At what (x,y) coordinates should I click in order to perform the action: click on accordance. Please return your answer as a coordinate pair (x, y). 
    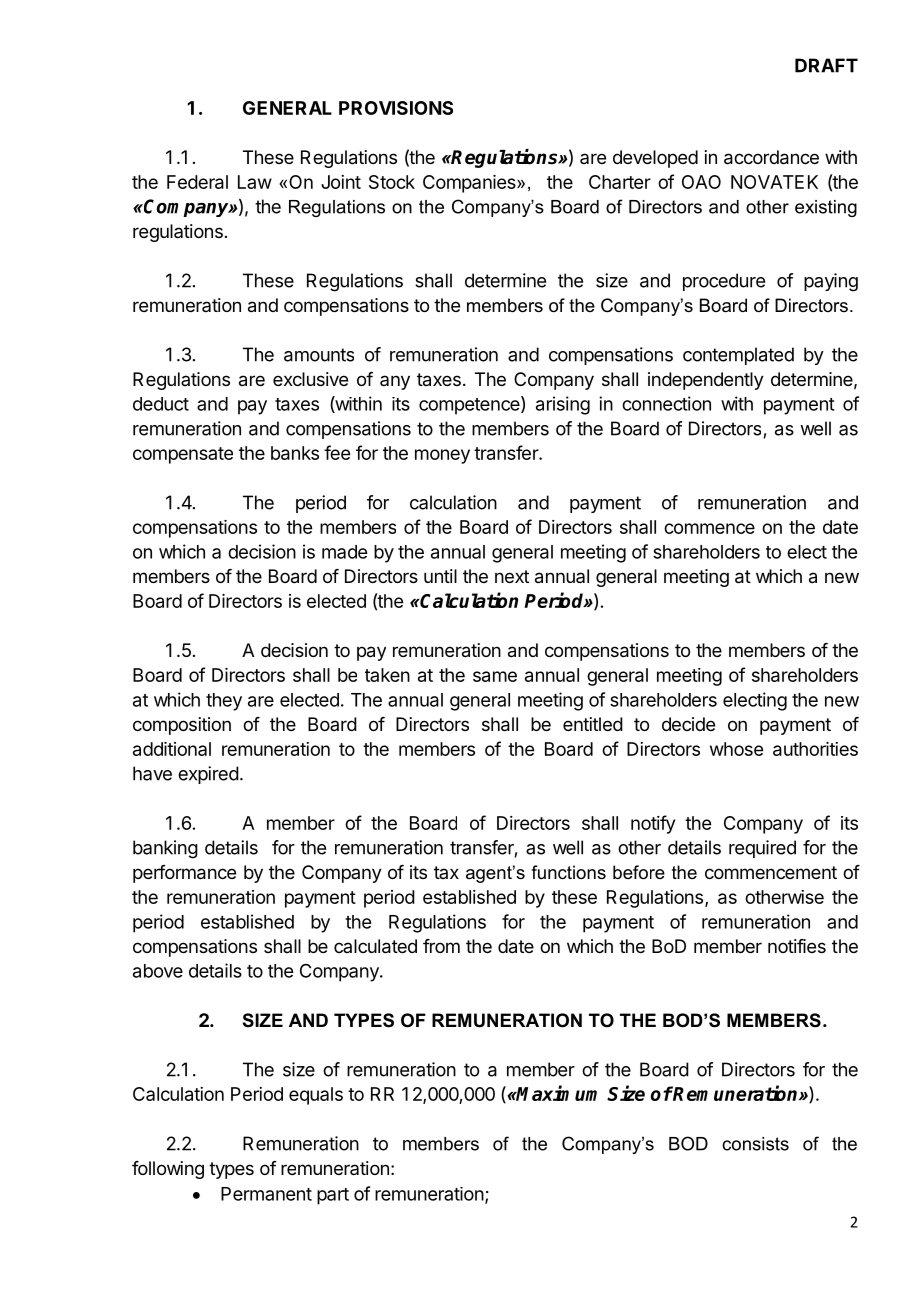
    Looking at the image, I should click on (771, 157).
